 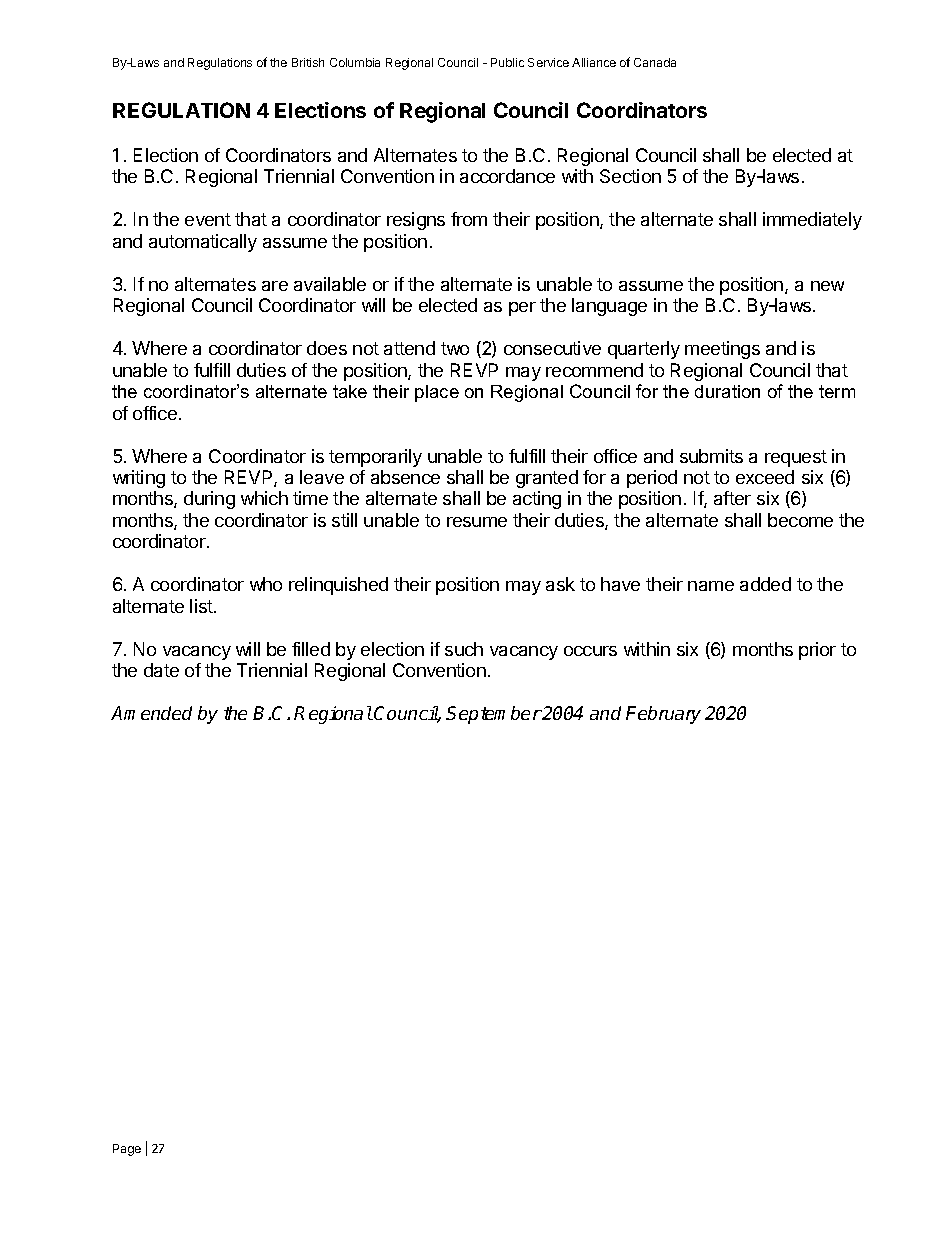 What do you see at coordinates (464, 649) in the screenshot?
I see `such` at bounding box center [464, 649].
